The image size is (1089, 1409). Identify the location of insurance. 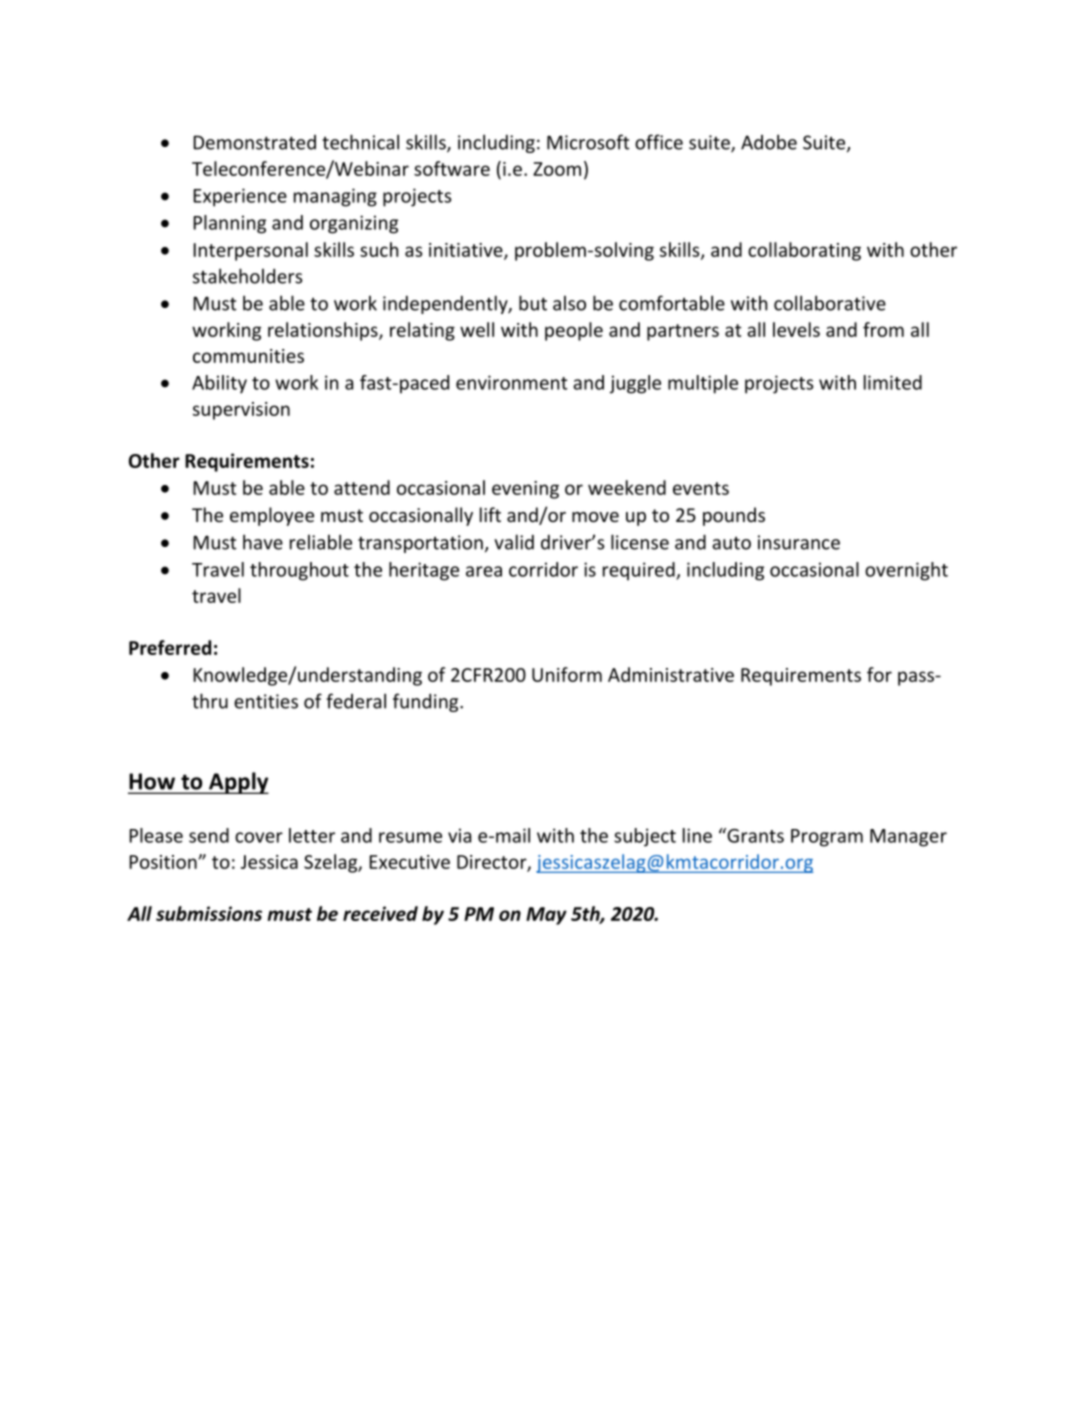
(799, 542).
